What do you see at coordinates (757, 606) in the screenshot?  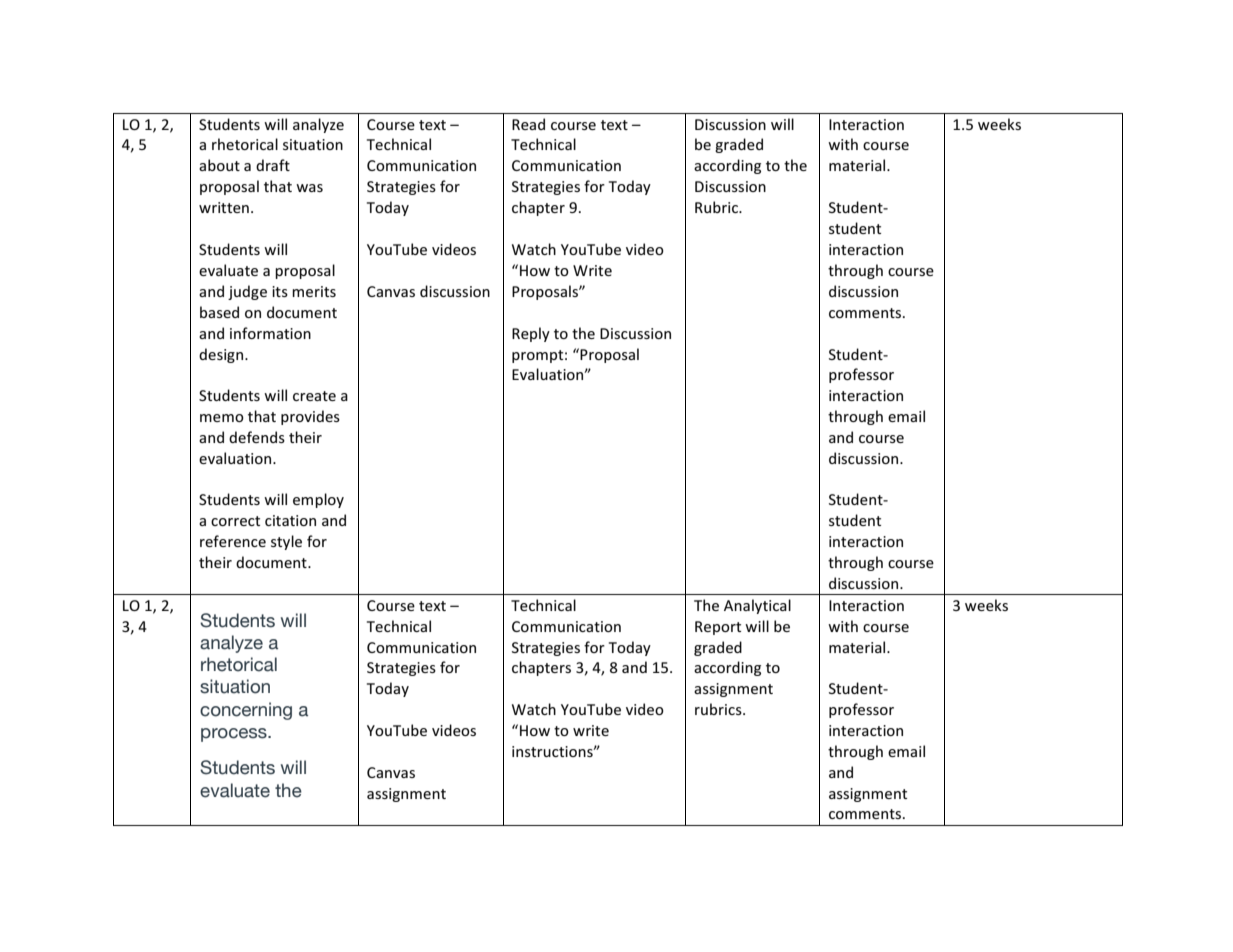 I see `Analytical` at bounding box center [757, 606].
